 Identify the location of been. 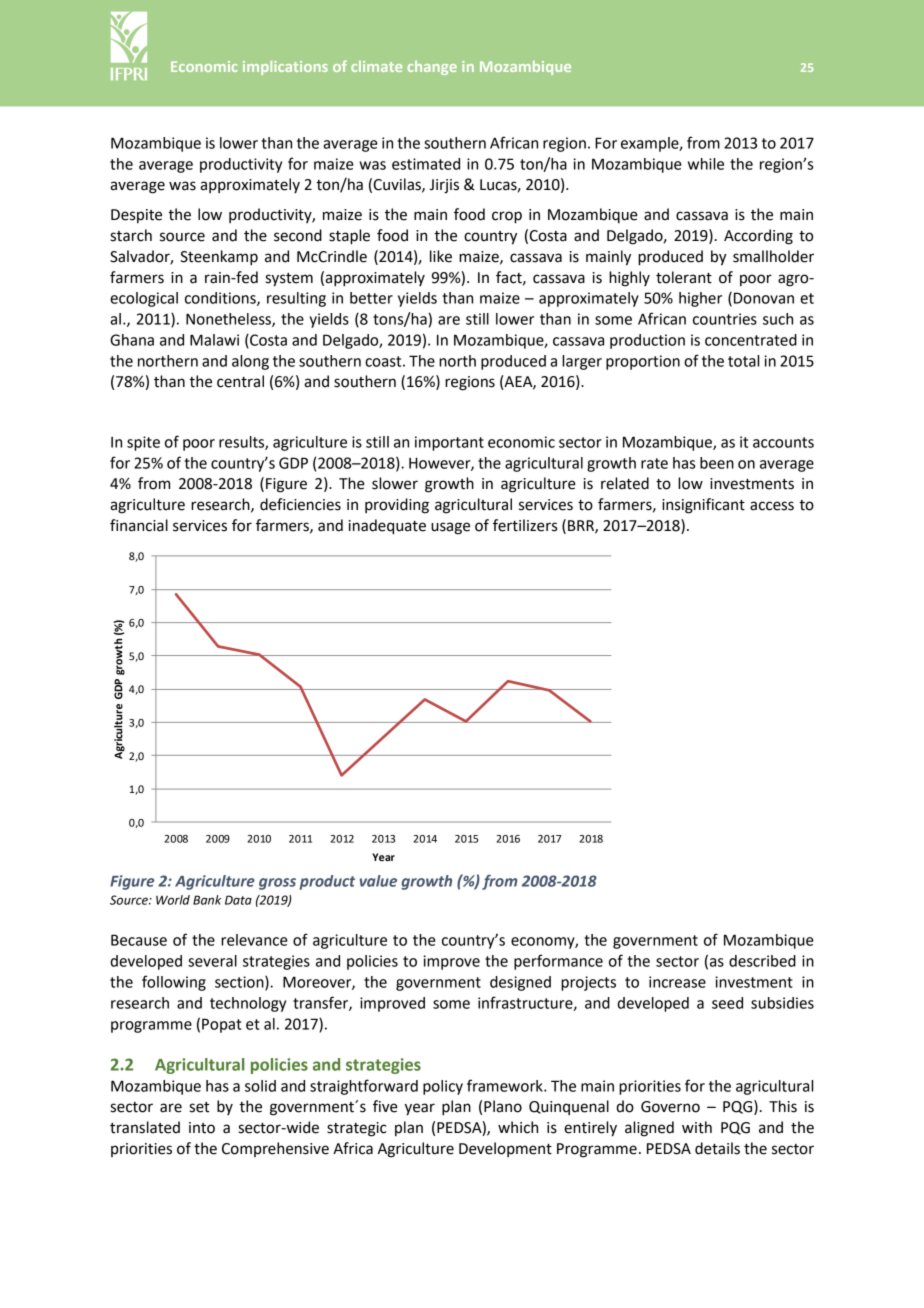
(717, 463).
